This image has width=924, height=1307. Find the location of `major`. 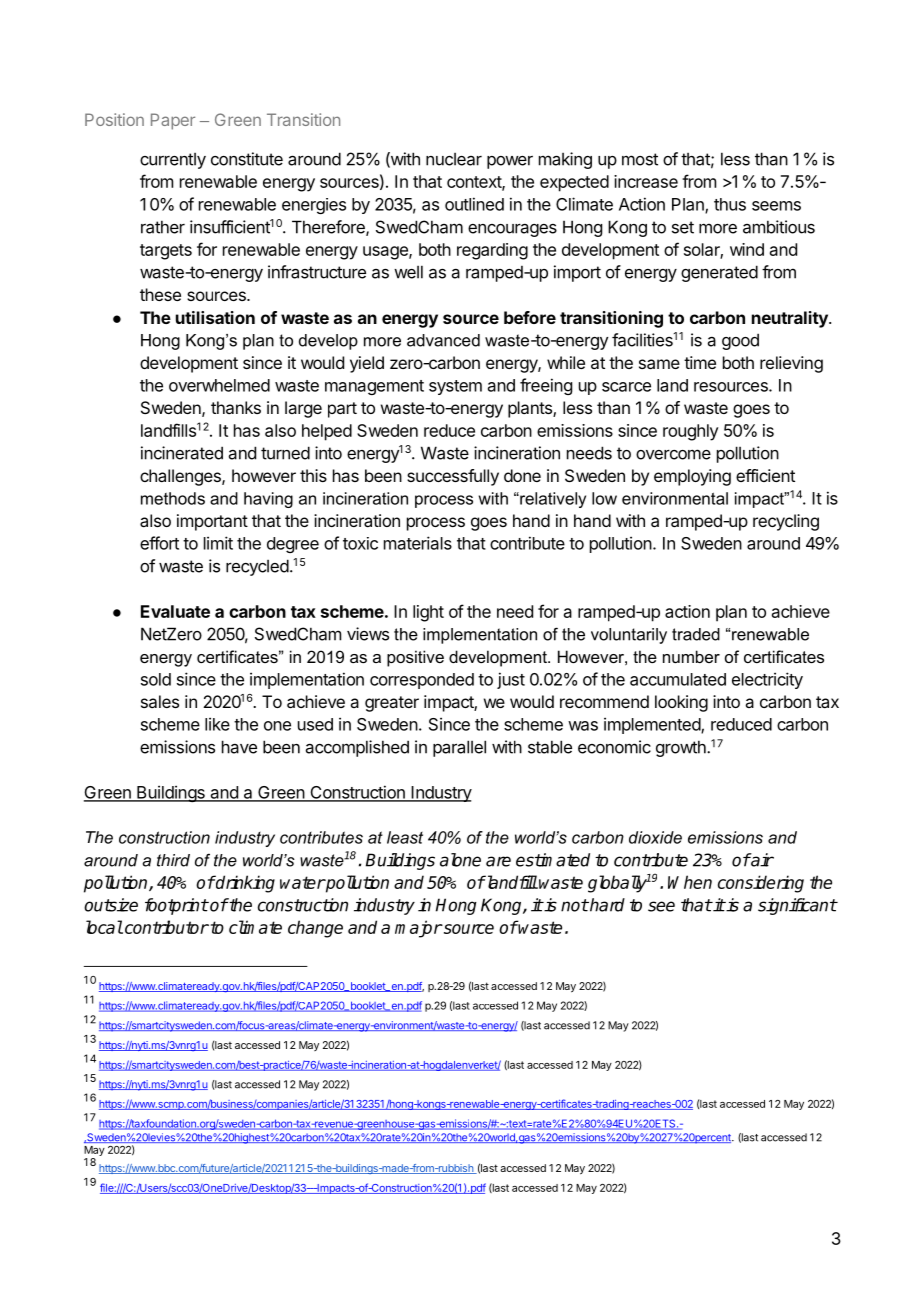

major is located at coordinates (418, 929).
